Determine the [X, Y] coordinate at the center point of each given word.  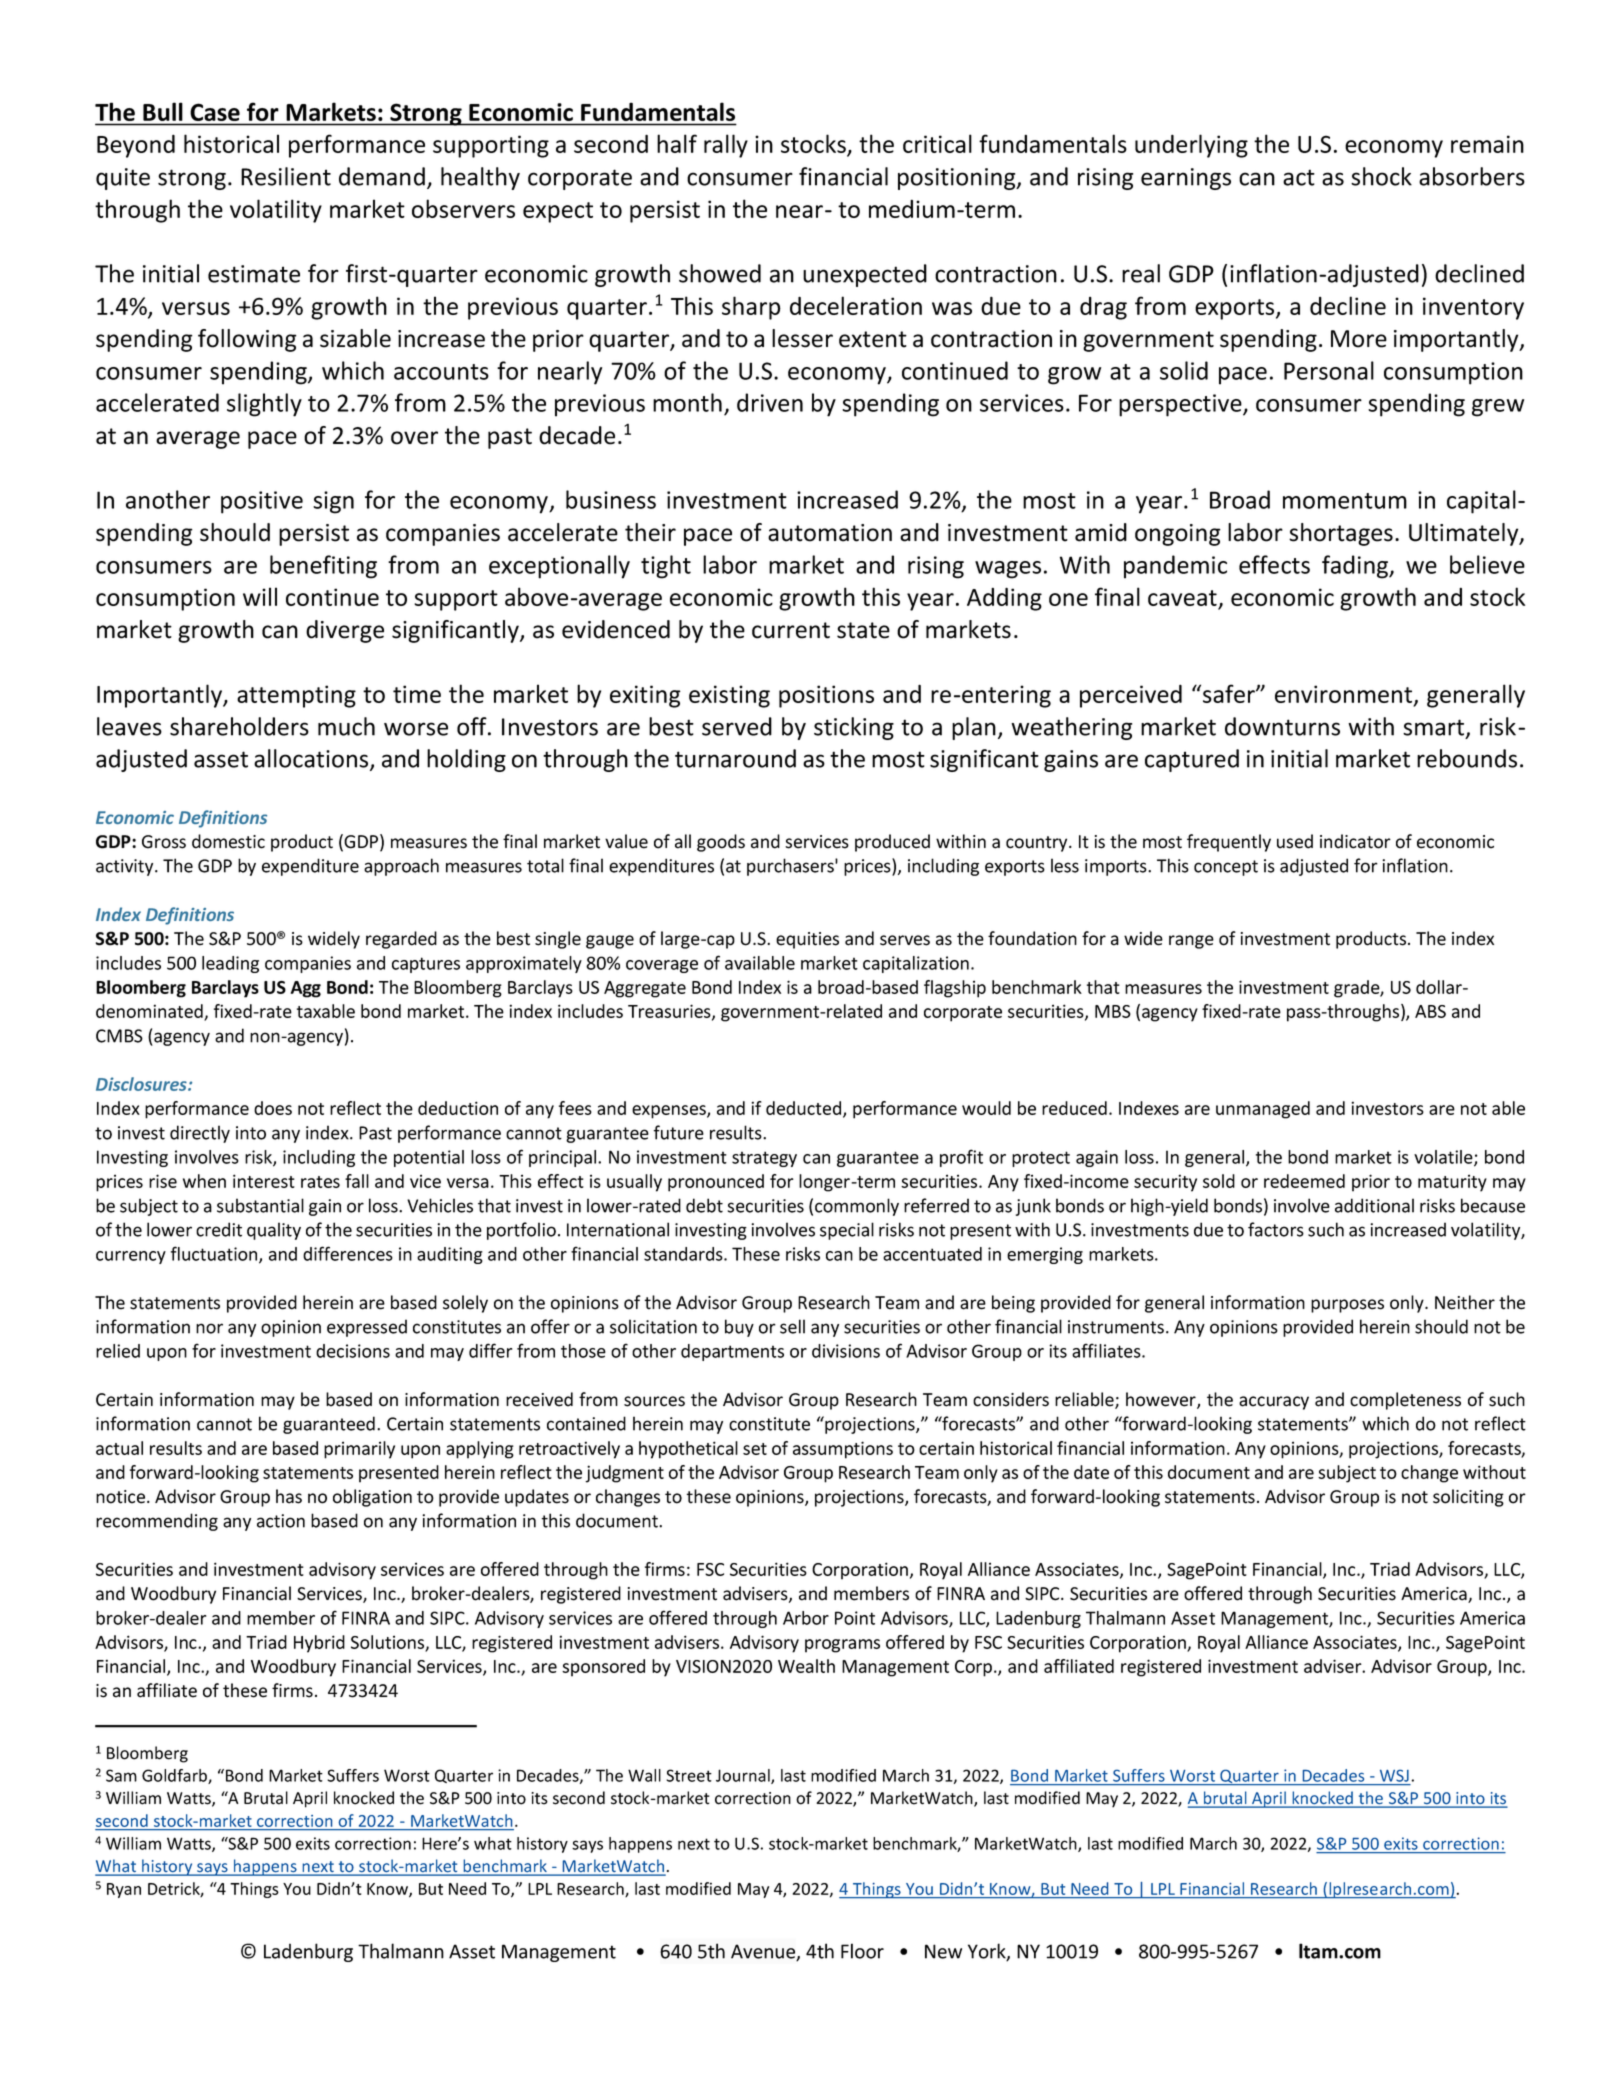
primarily [359, 1450]
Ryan [124, 1890]
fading [1356, 567]
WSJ [1394, 1776]
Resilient [286, 176]
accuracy [1274, 1403]
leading [230, 964]
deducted [803, 1108]
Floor [862, 1951]
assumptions [843, 1450]
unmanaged [1263, 1110]
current [791, 630]
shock [1381, 176]
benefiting [323, 567]
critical [937, 143]
